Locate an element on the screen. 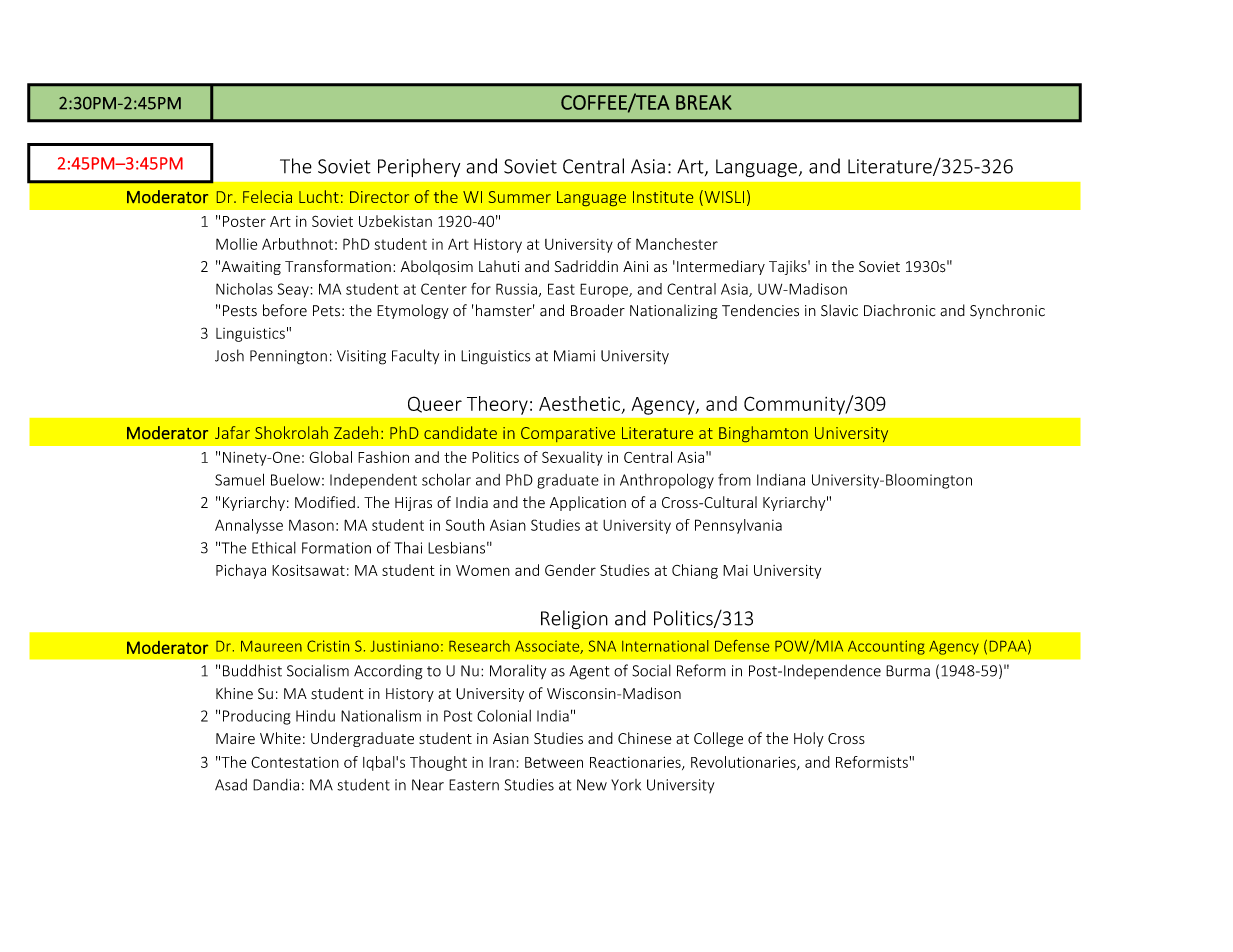 Image resolution: width=1233 pixels, height=952 pixels. Between is located at coordinates (554, 762).
